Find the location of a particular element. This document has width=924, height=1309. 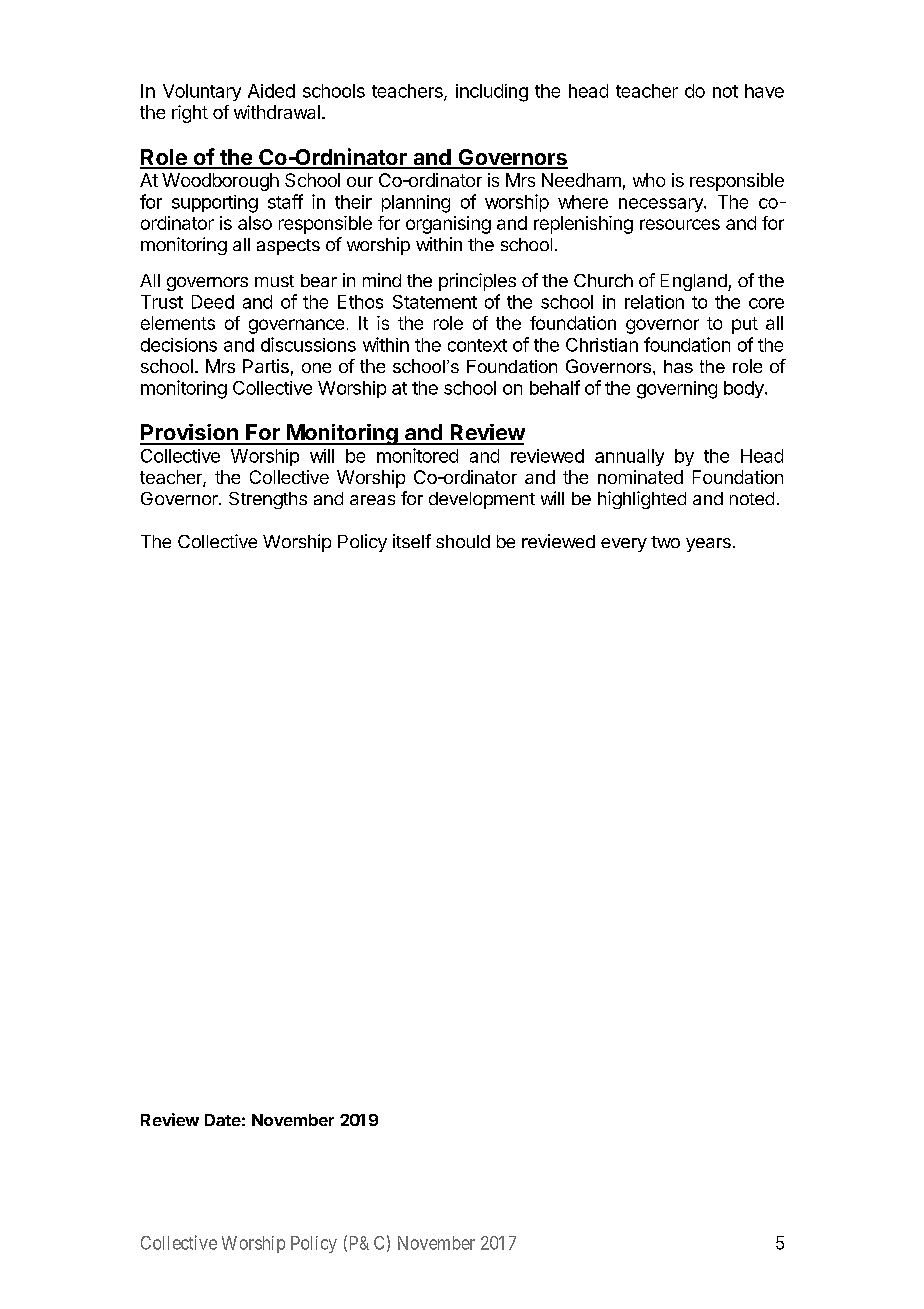

should is located at coordinates (463, 541).
